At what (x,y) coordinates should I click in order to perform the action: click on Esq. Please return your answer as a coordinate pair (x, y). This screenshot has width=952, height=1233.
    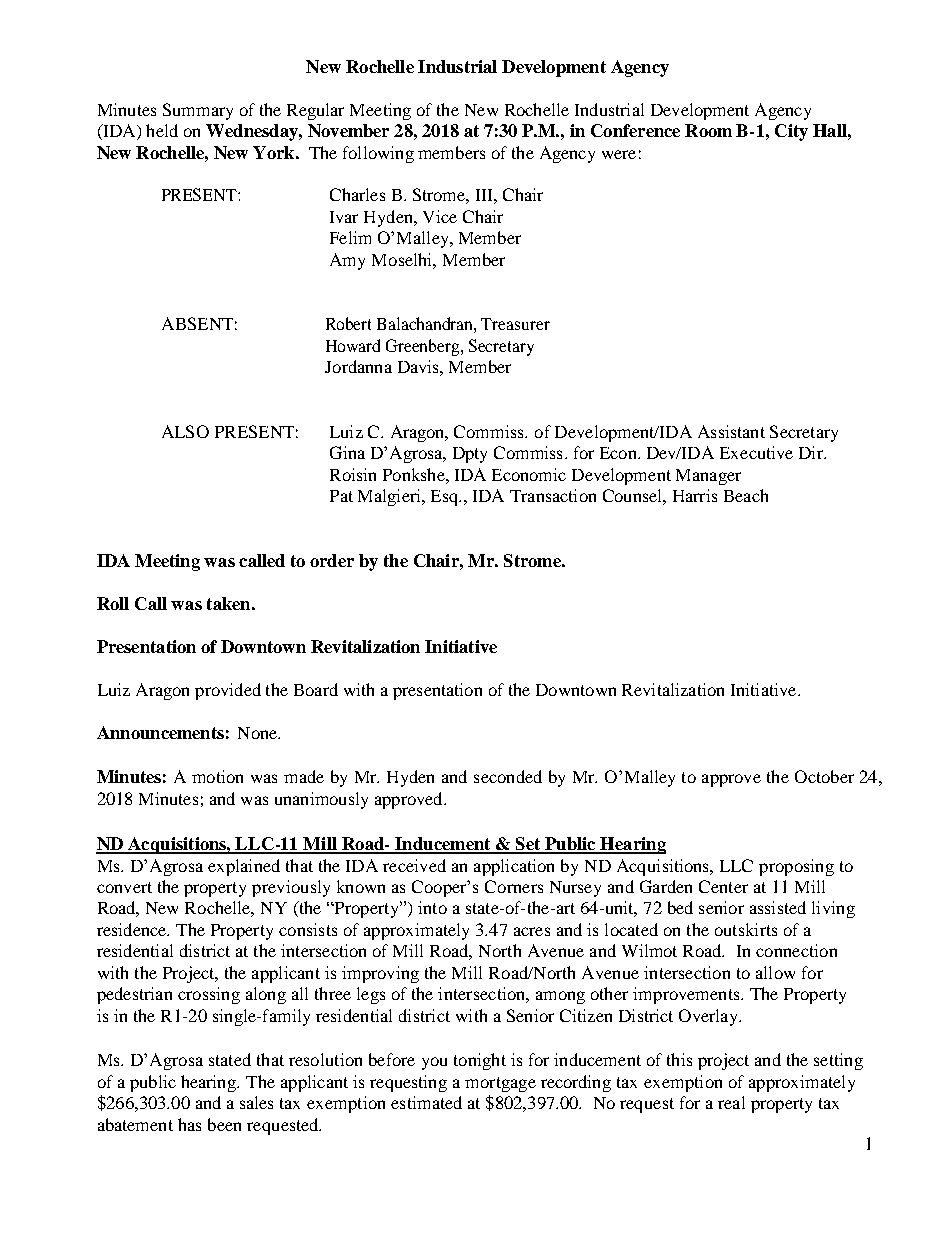
    Looking at the image, I should click on (446, 498).
